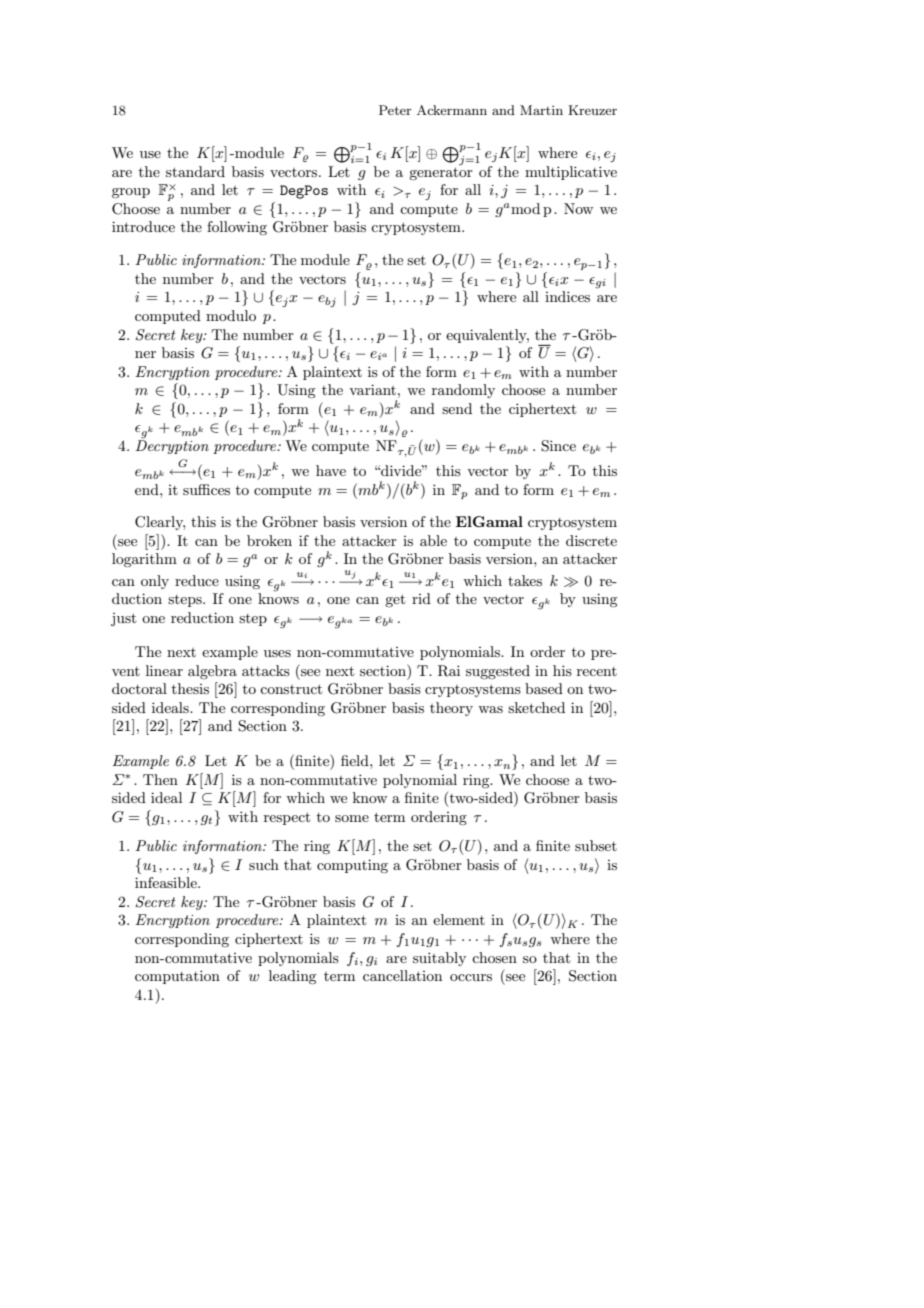  I want to click on some, so click(352, 818).
